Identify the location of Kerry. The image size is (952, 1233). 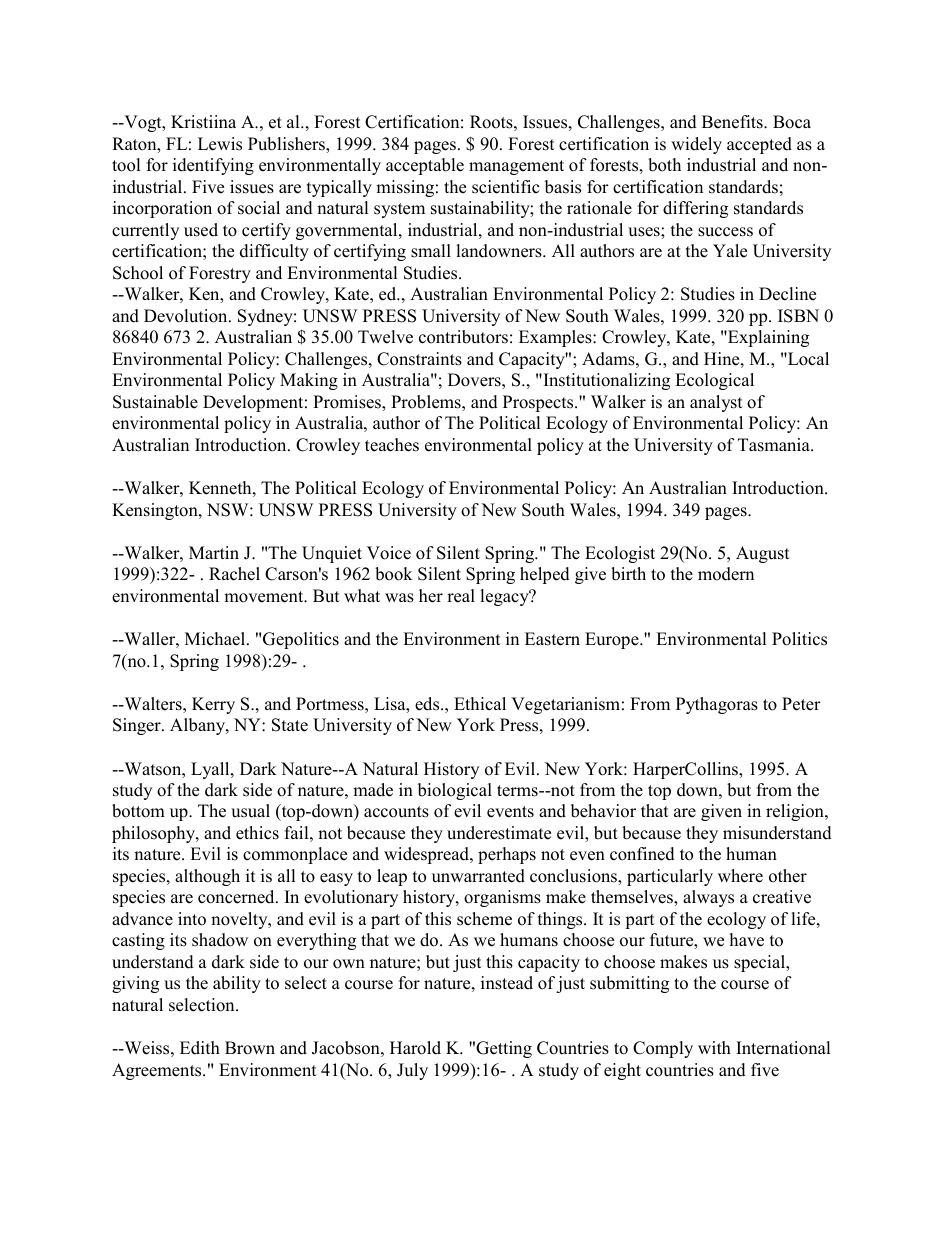
(213, 705).
